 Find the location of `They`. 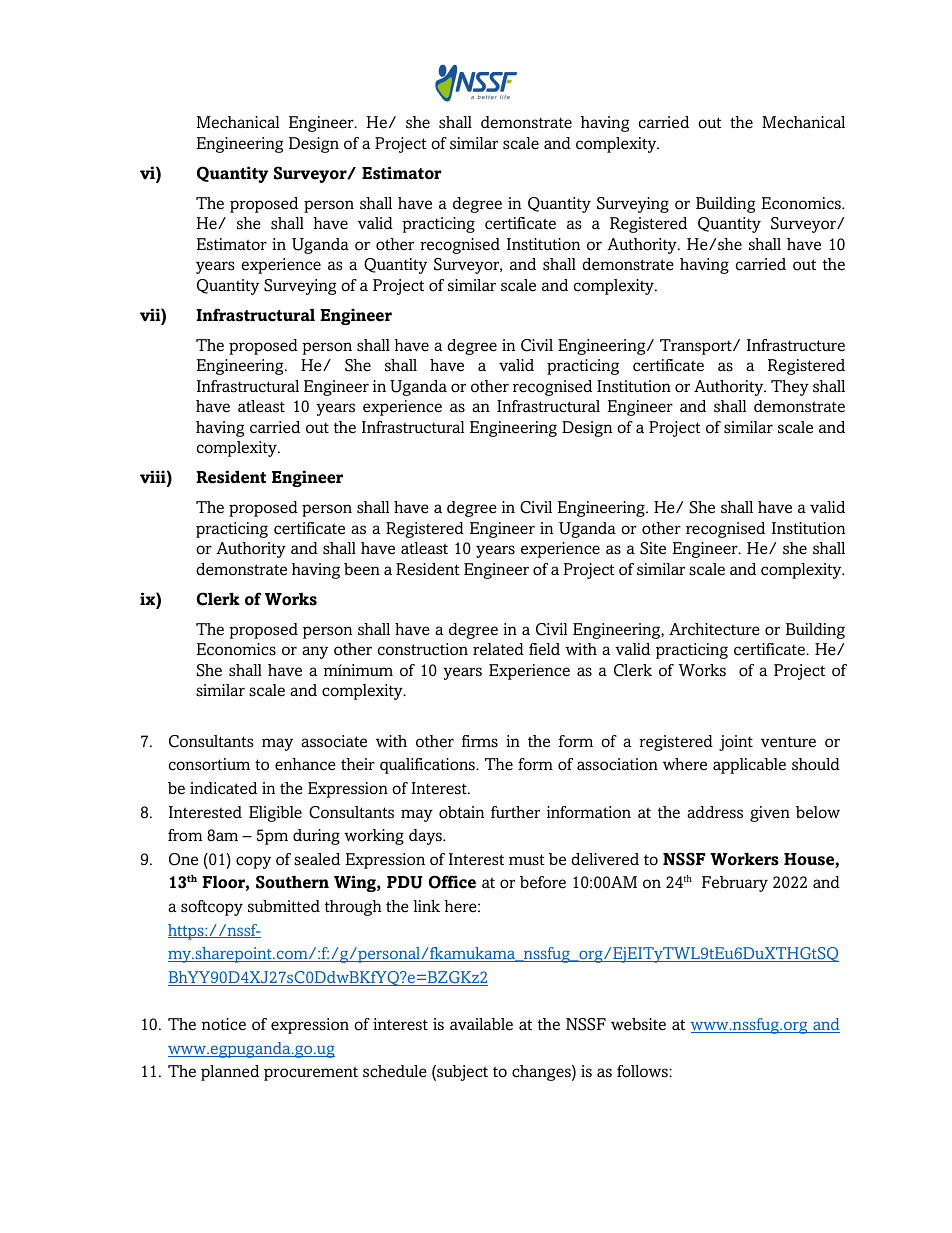

They is located at coordinates (790, 388).
